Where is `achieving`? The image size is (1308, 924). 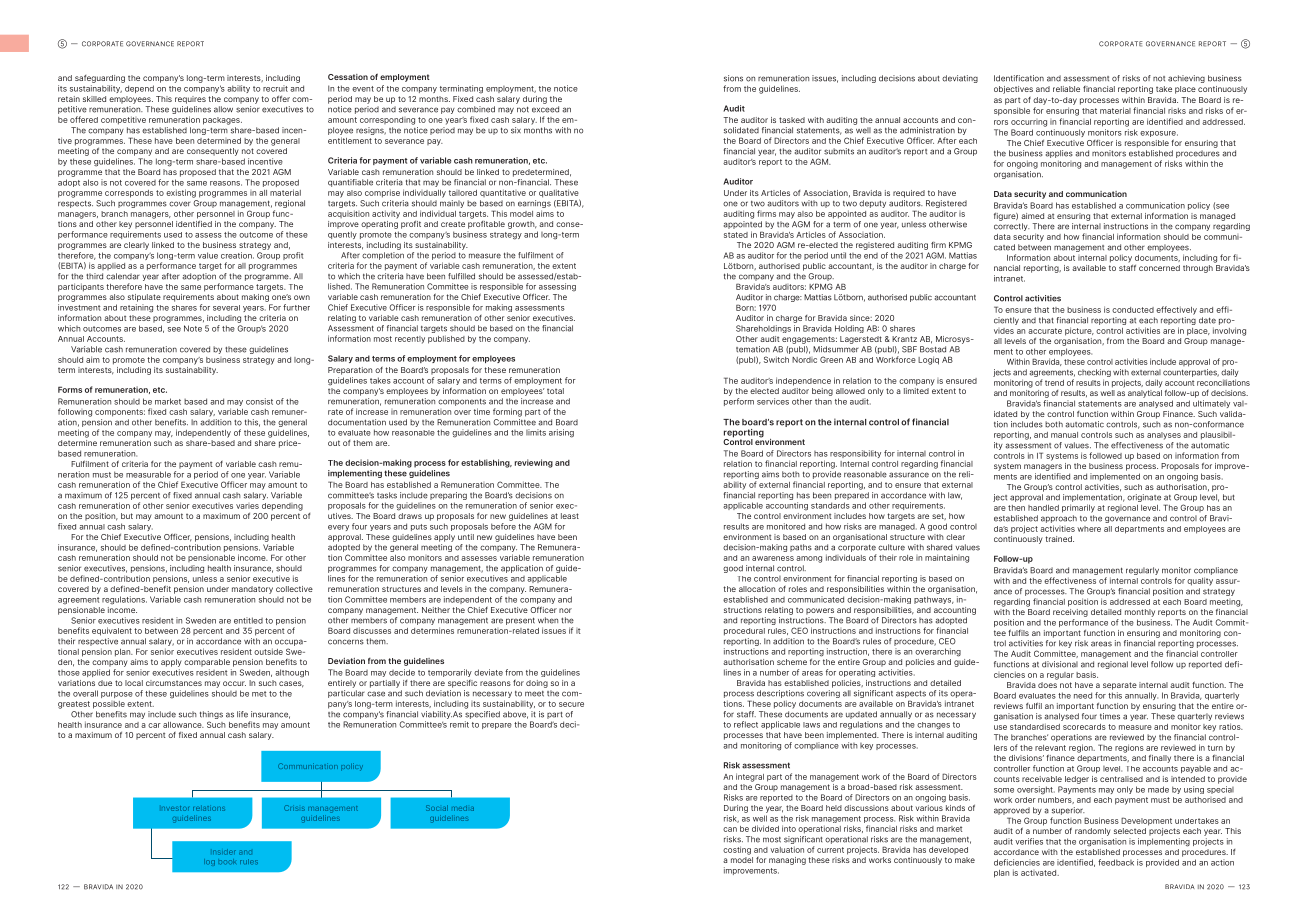 achieving is located at coordinates (1186, 79).
